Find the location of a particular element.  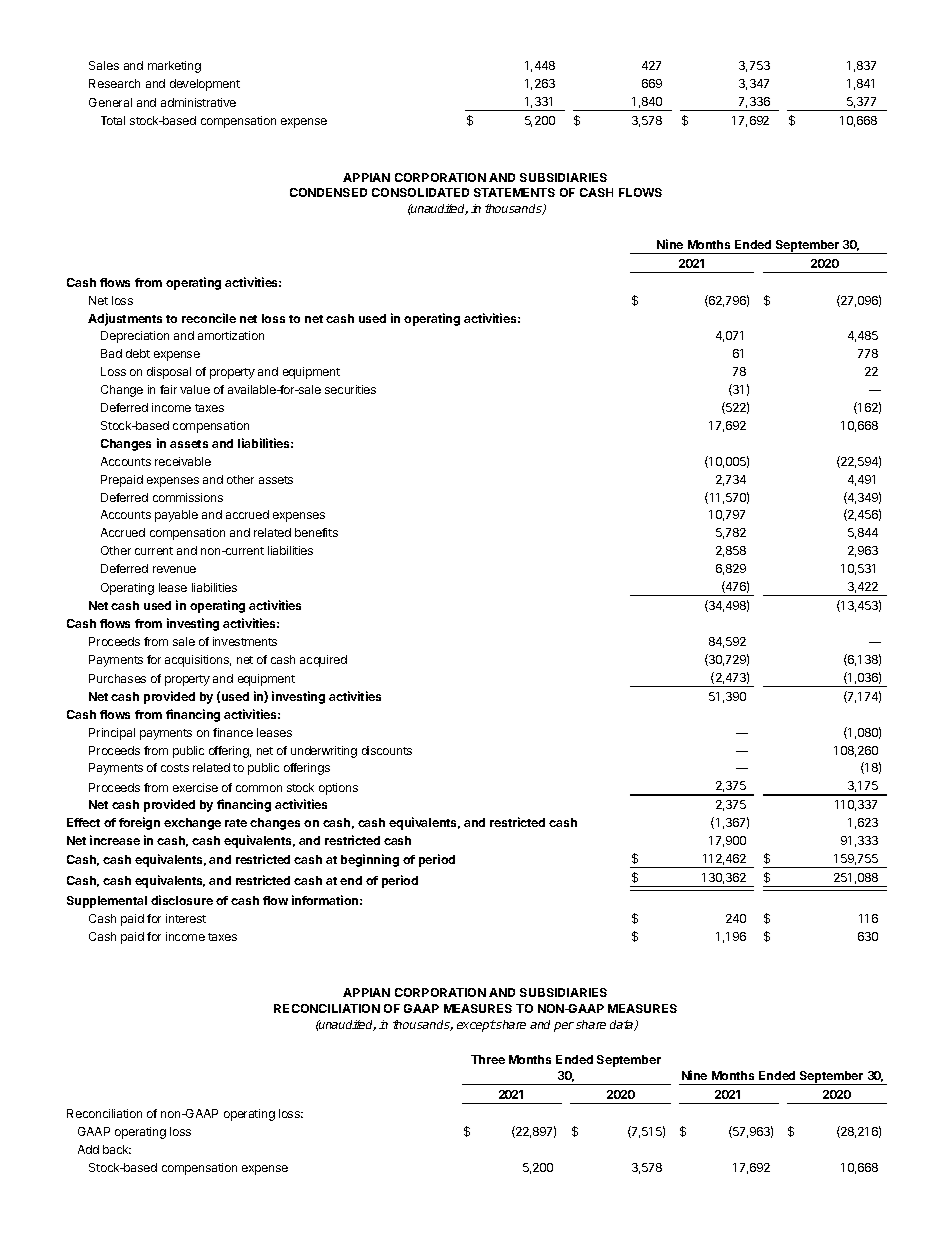

securities is located at coordinates (350, 389).
